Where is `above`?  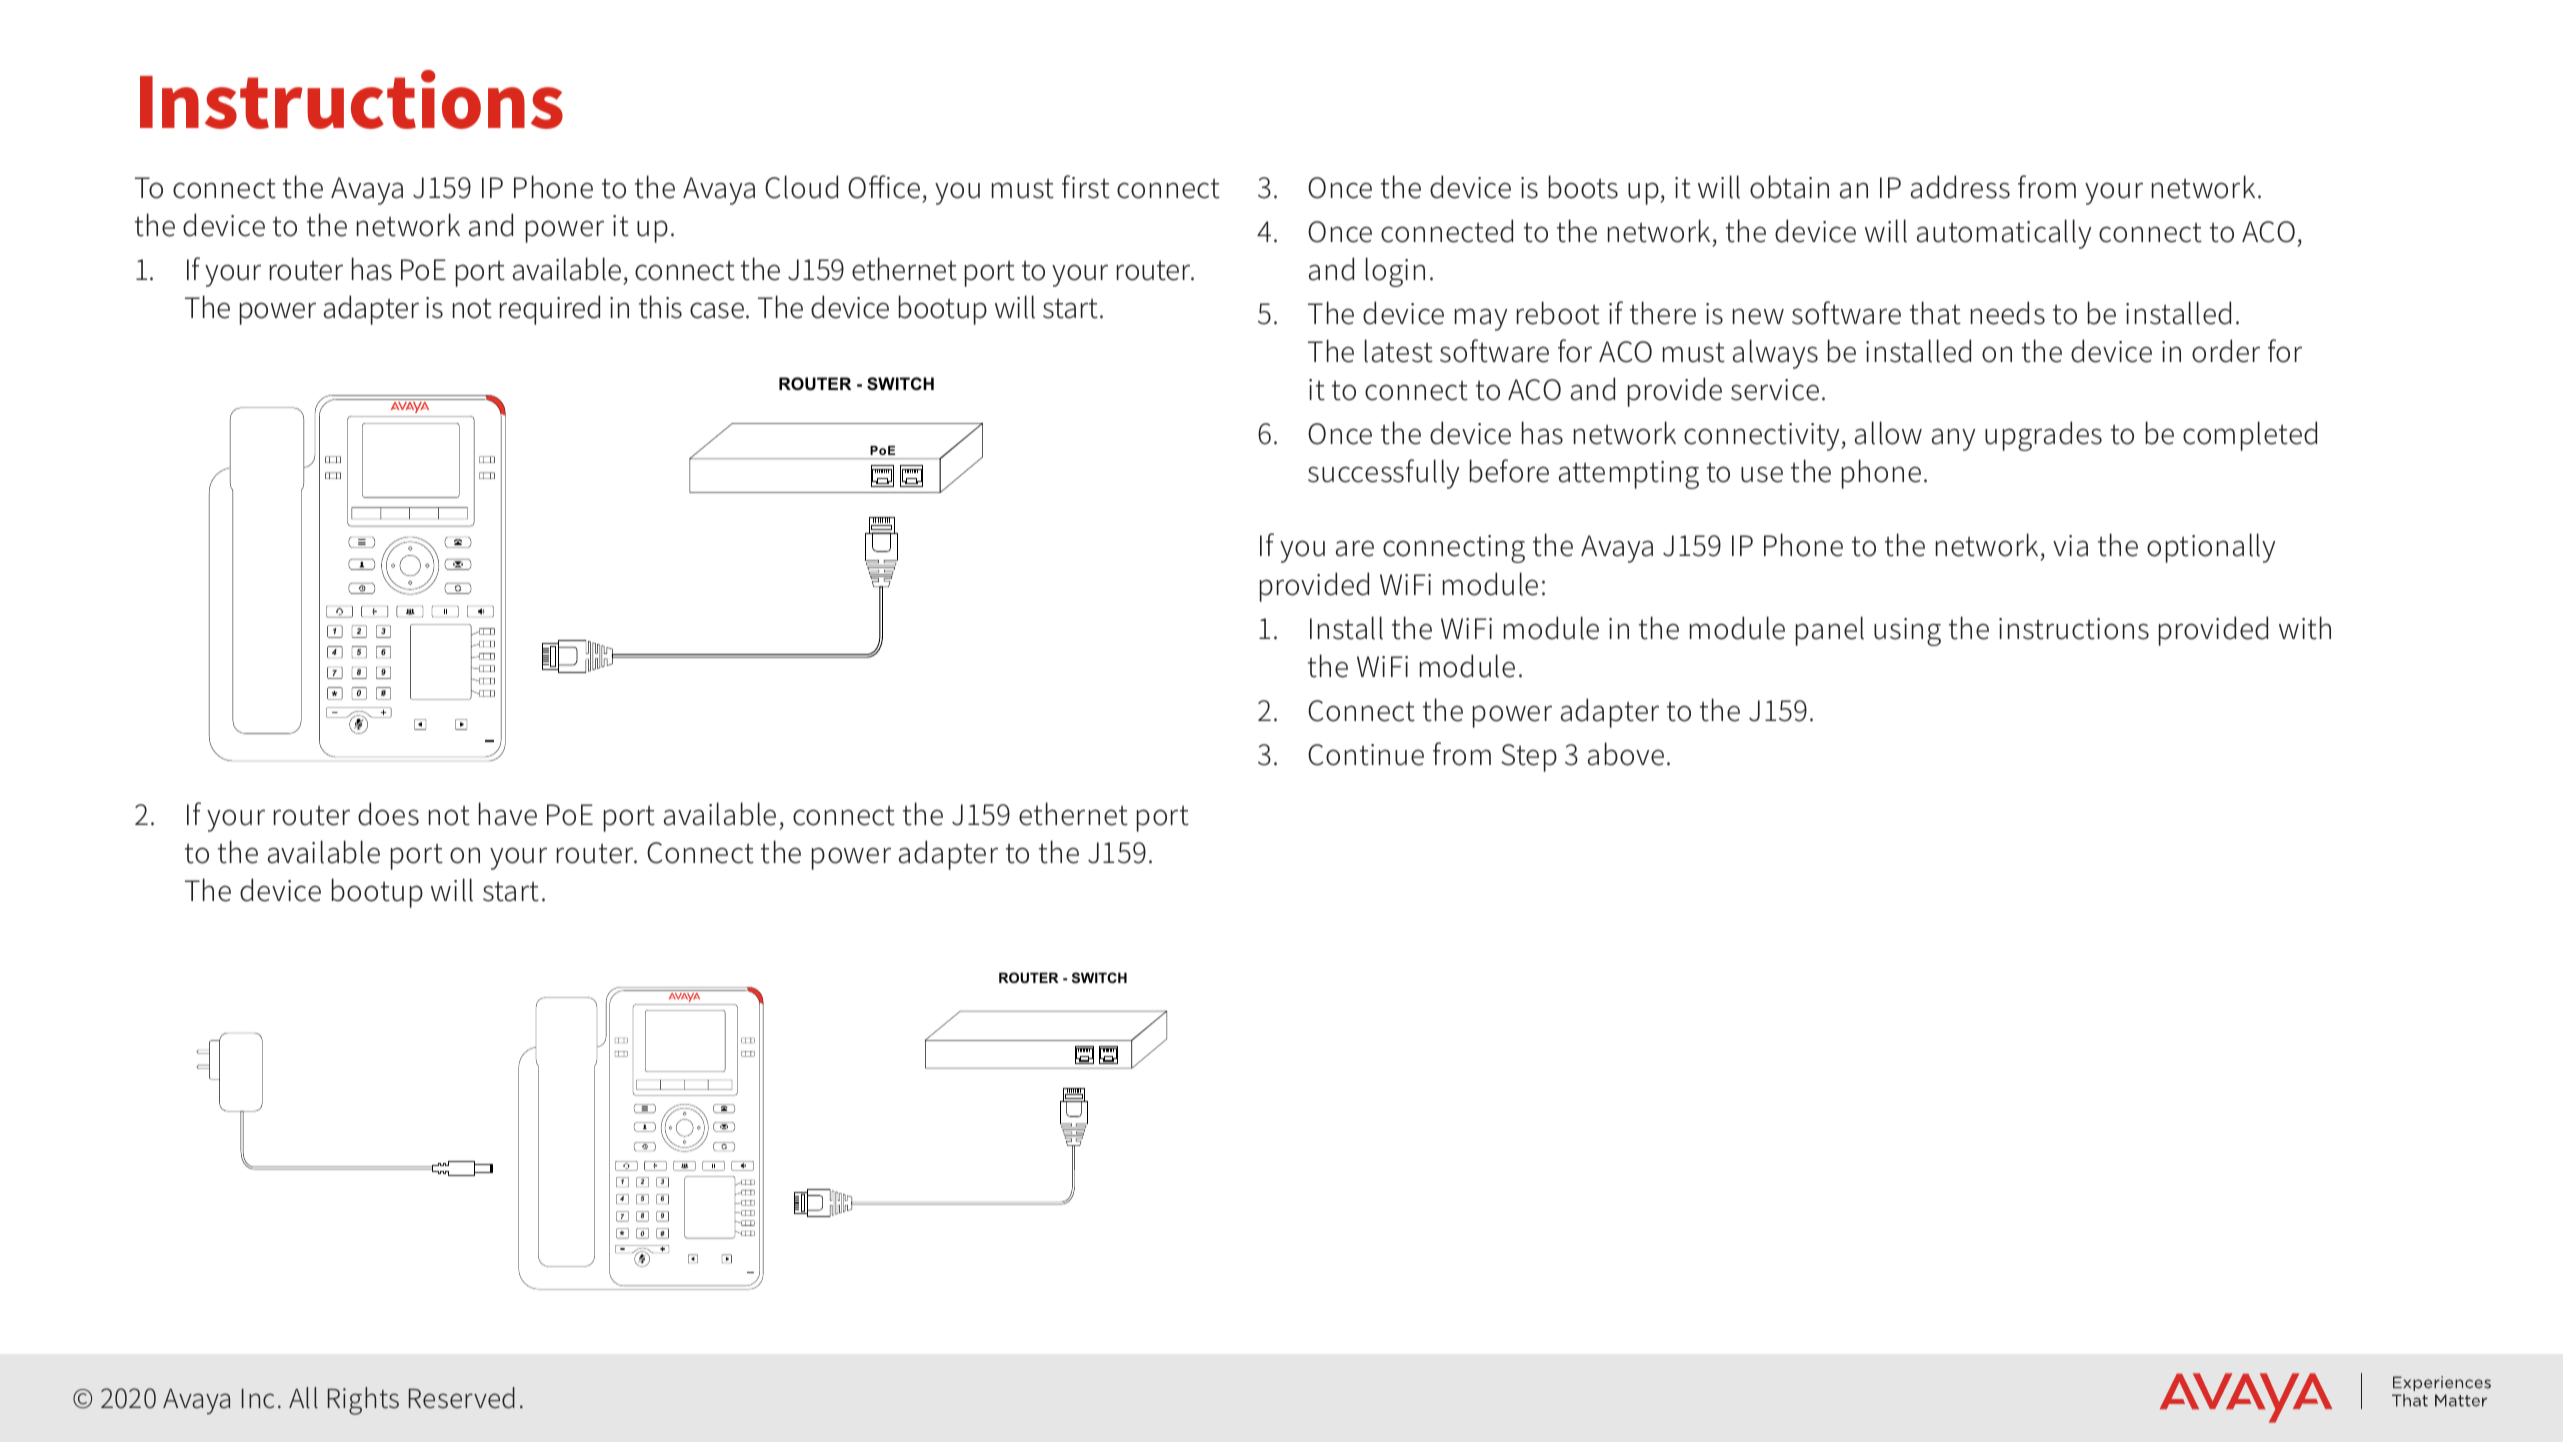 above is located at coordinates (1626, 754).
